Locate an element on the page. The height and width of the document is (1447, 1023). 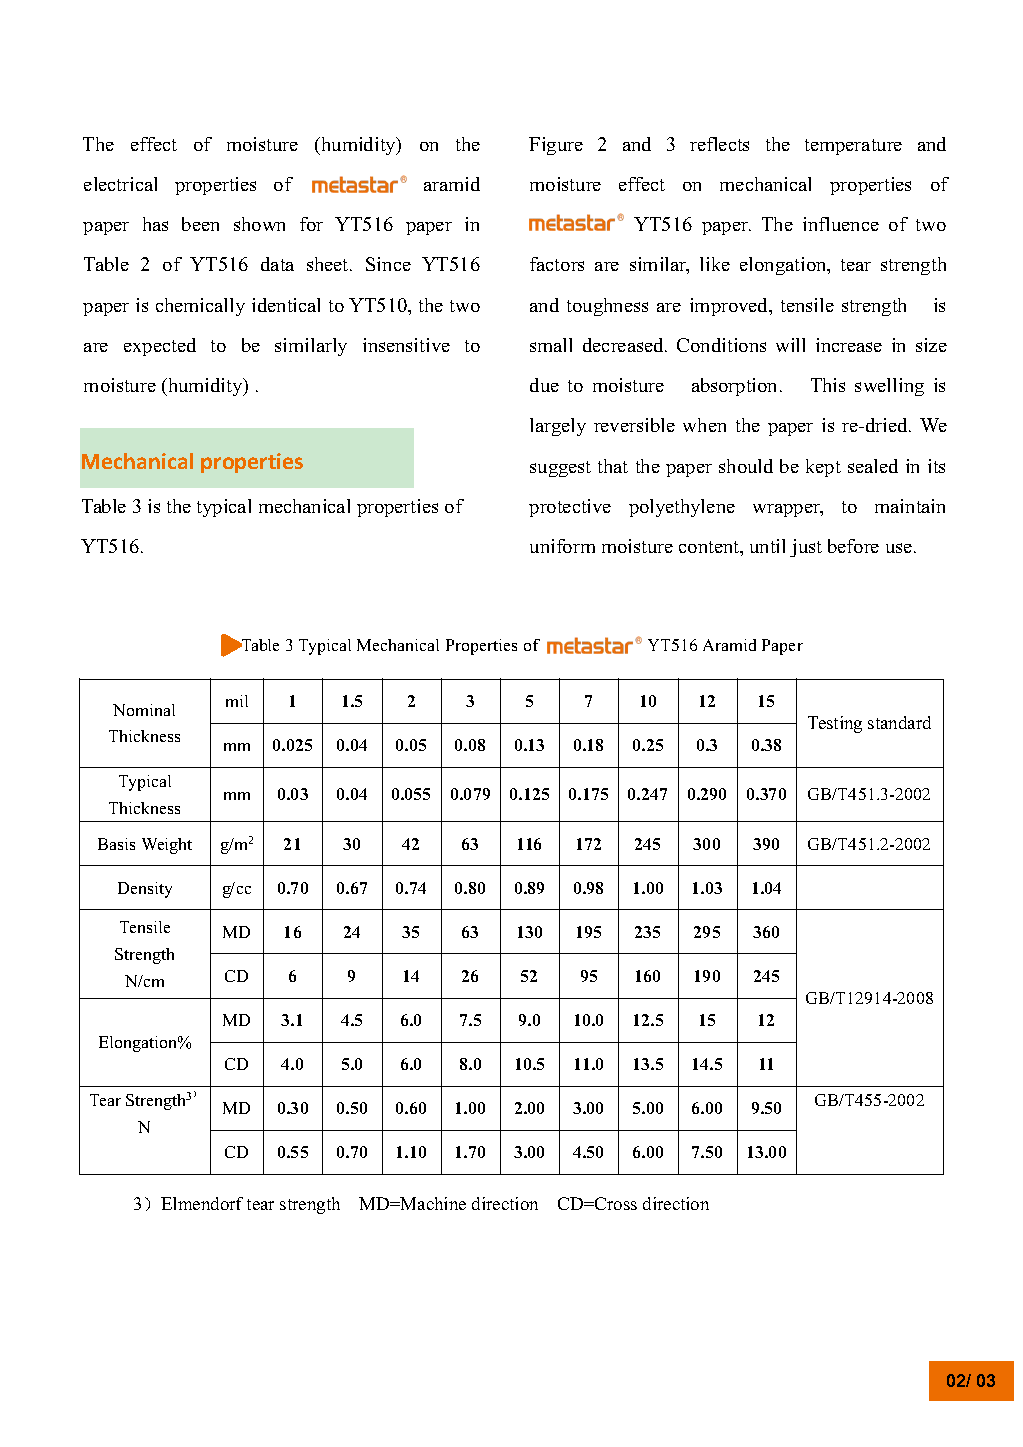
just is located at coordinates (806, 548).
